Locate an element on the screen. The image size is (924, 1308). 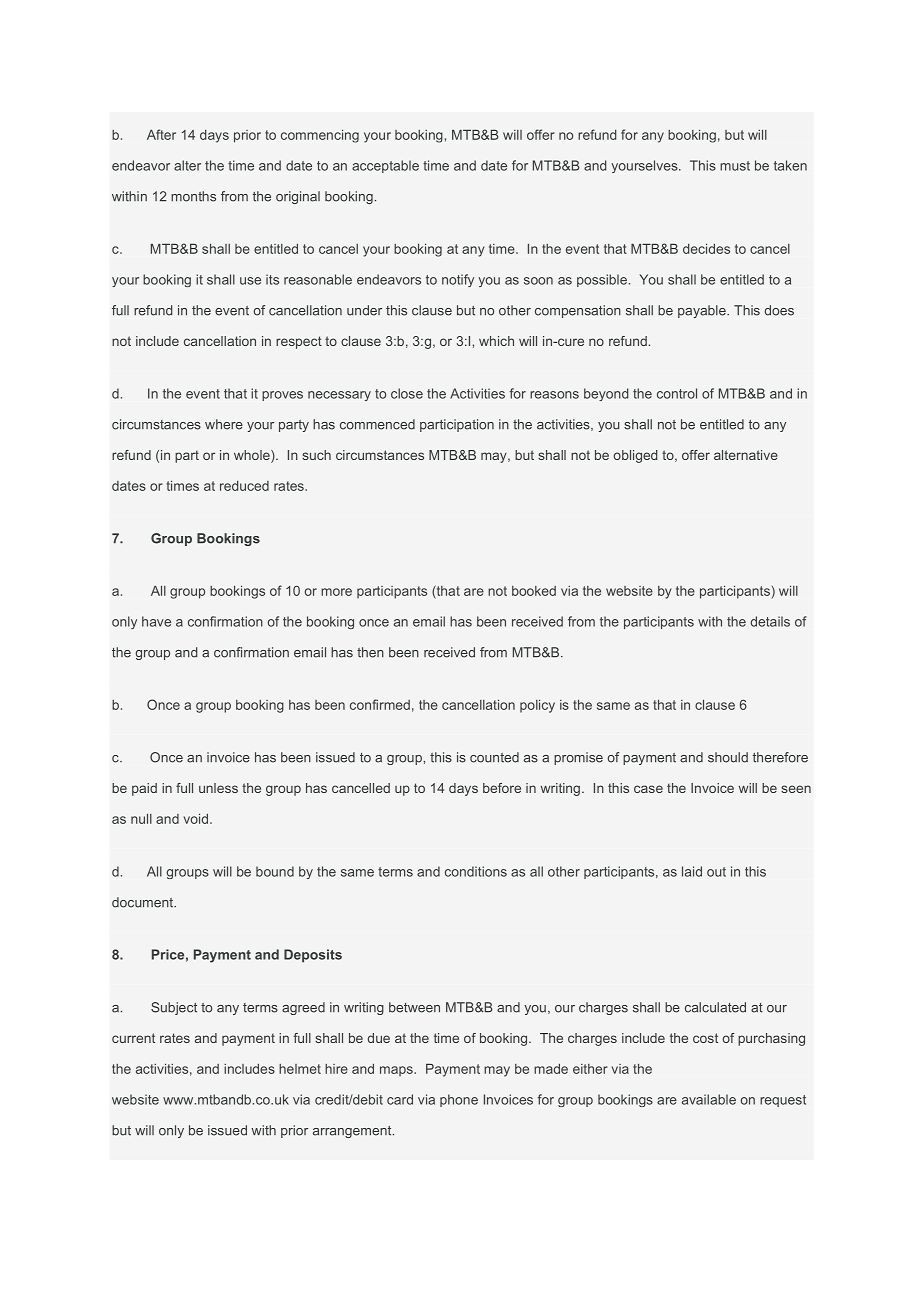
booked is located at coordinates (534, 591).
